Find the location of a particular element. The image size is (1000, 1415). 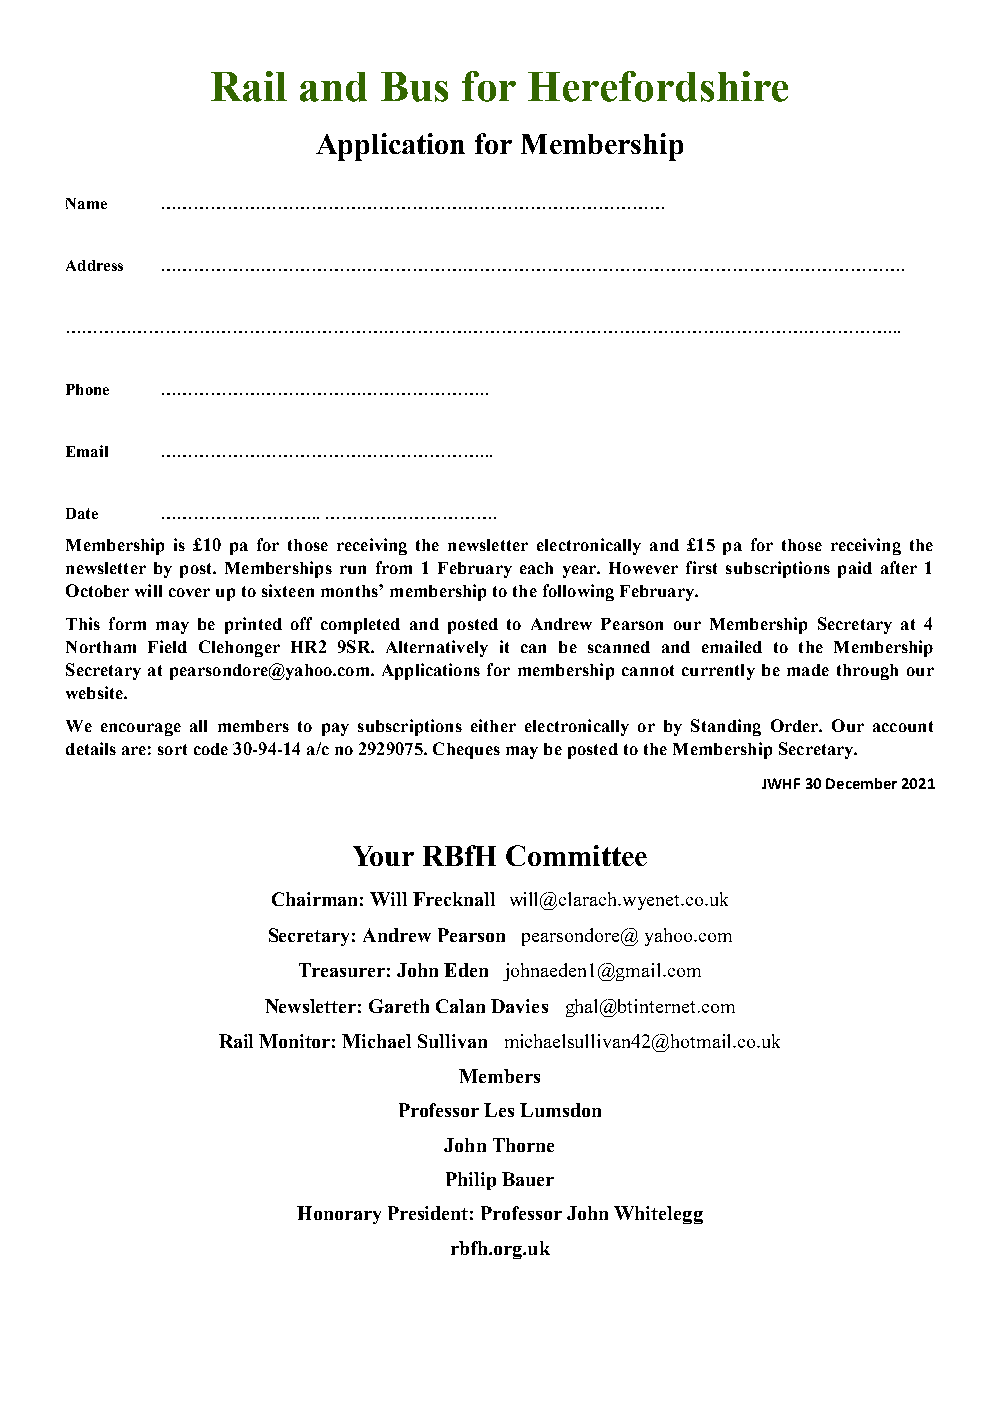

Date is located at coordinates (82, 513).
